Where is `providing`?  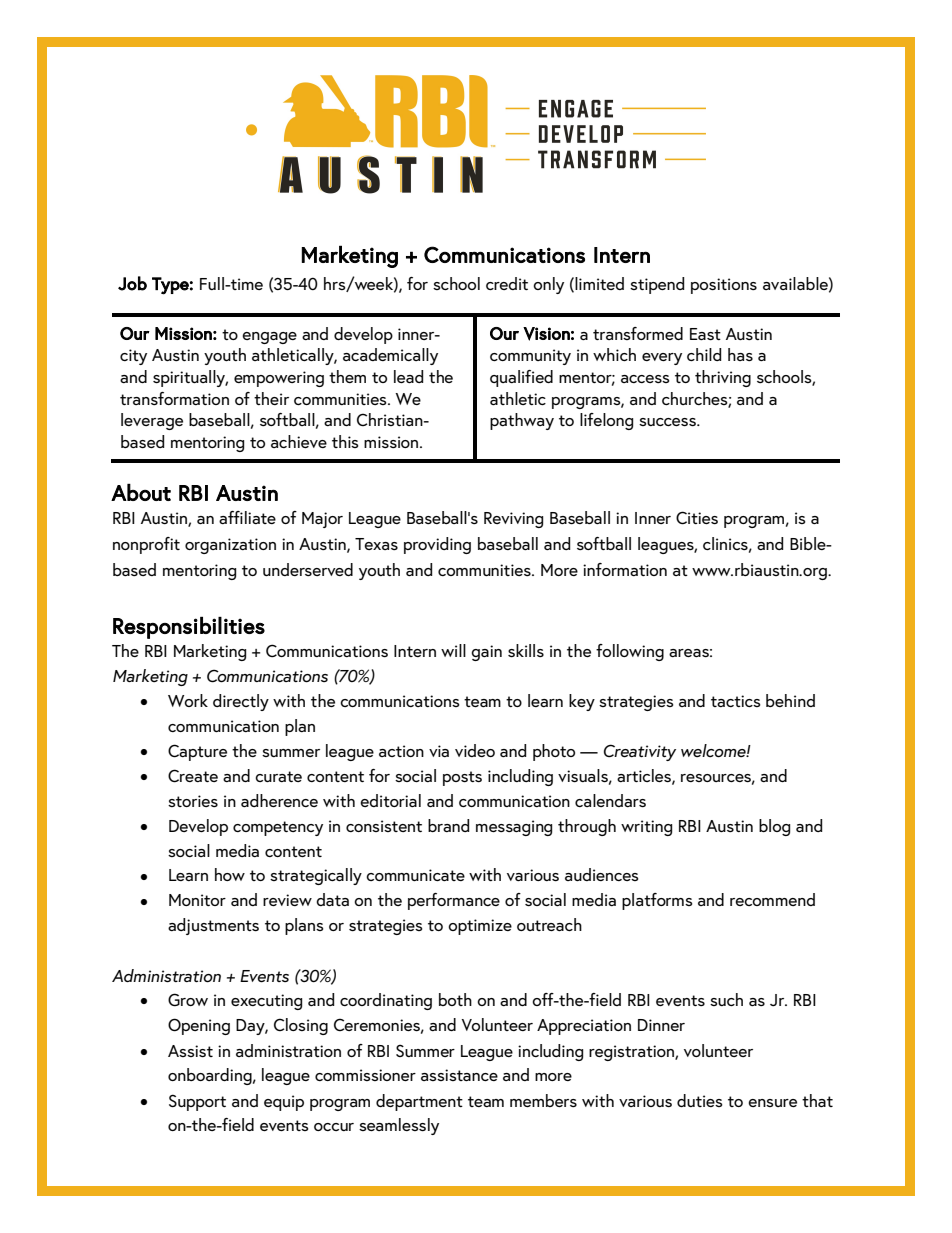 providing is located at coordinates (437, 545).
